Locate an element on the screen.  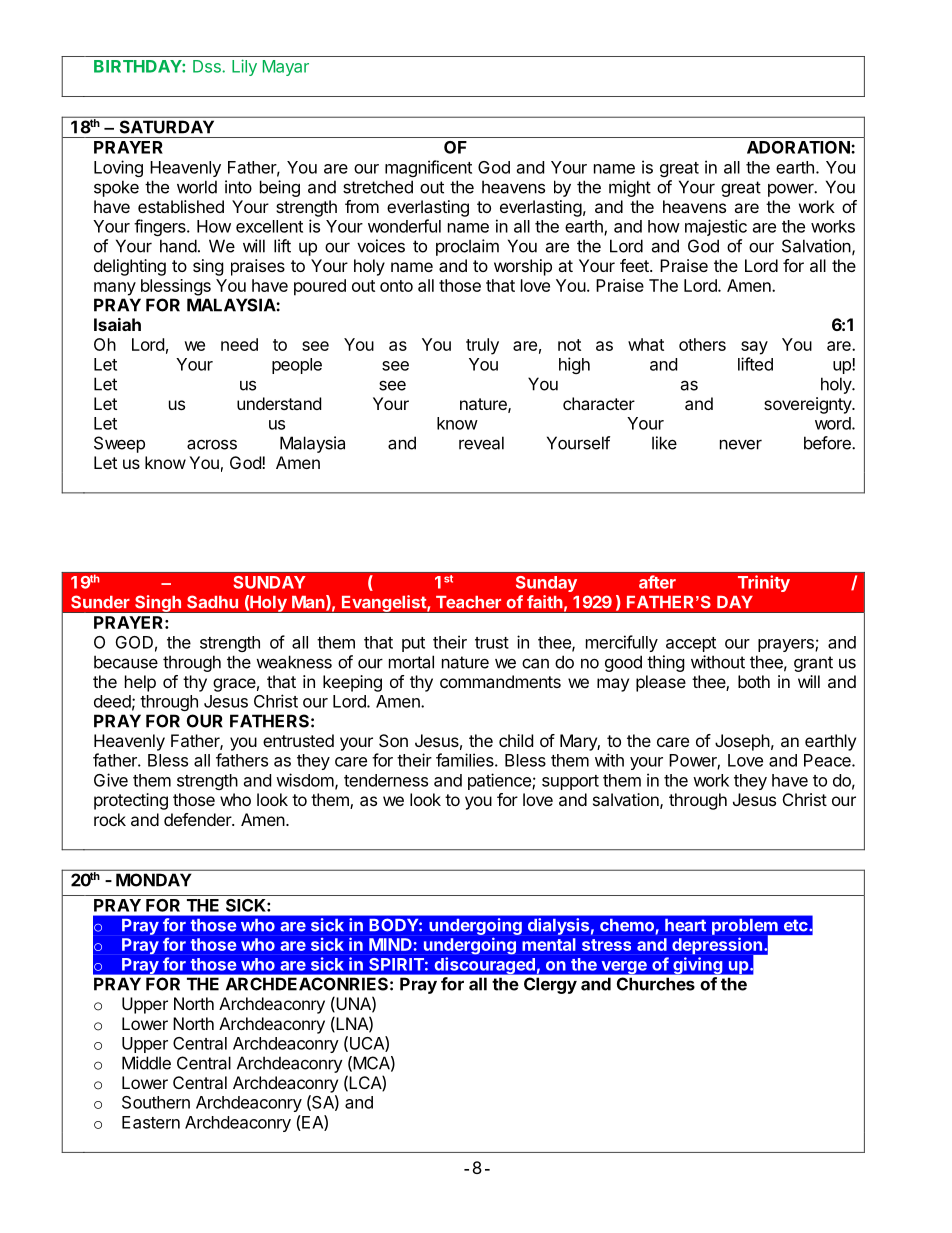
magnificent is located at coordinates (428, 168).
